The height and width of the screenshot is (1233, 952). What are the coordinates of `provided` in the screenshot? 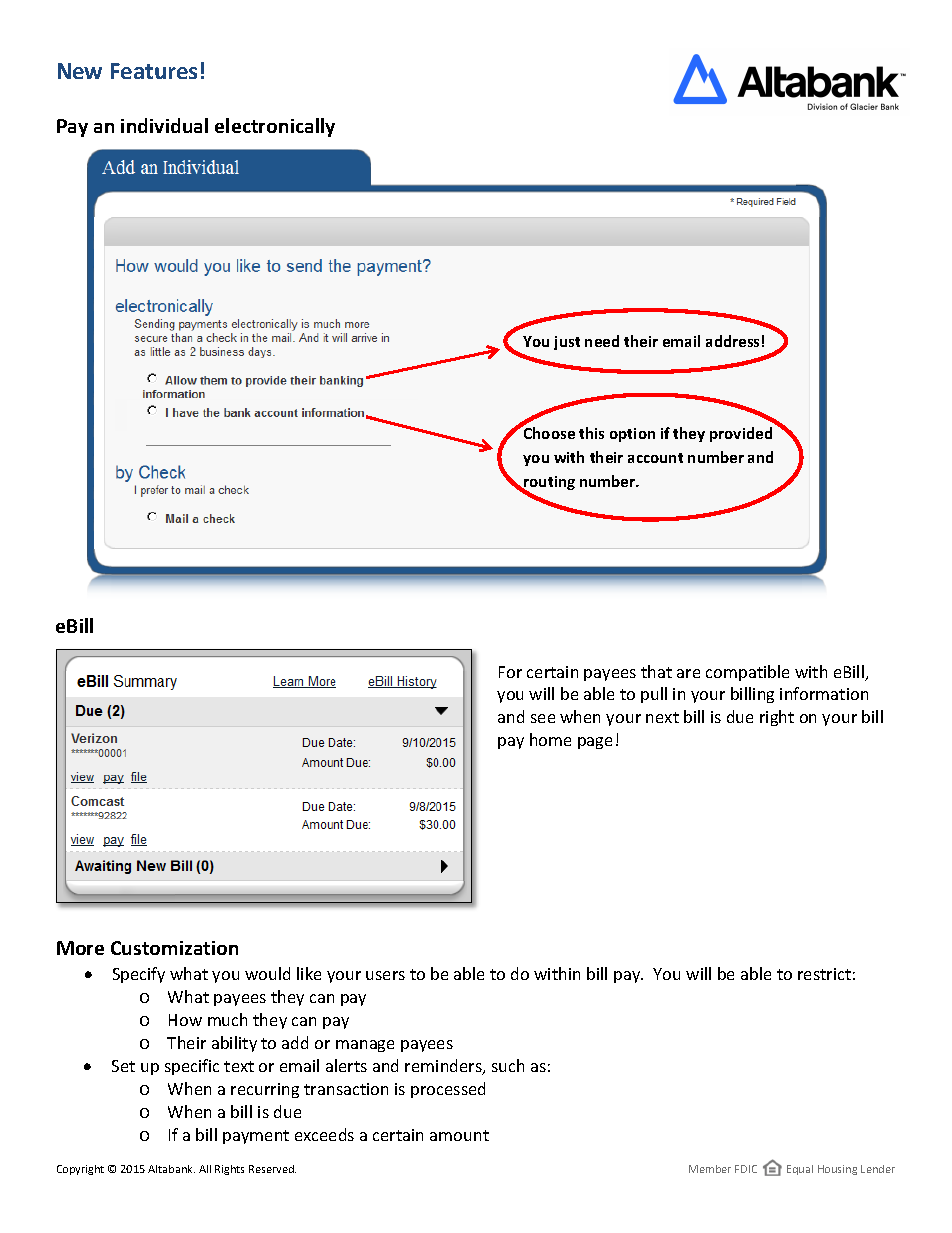 It's located at (741, 434).
